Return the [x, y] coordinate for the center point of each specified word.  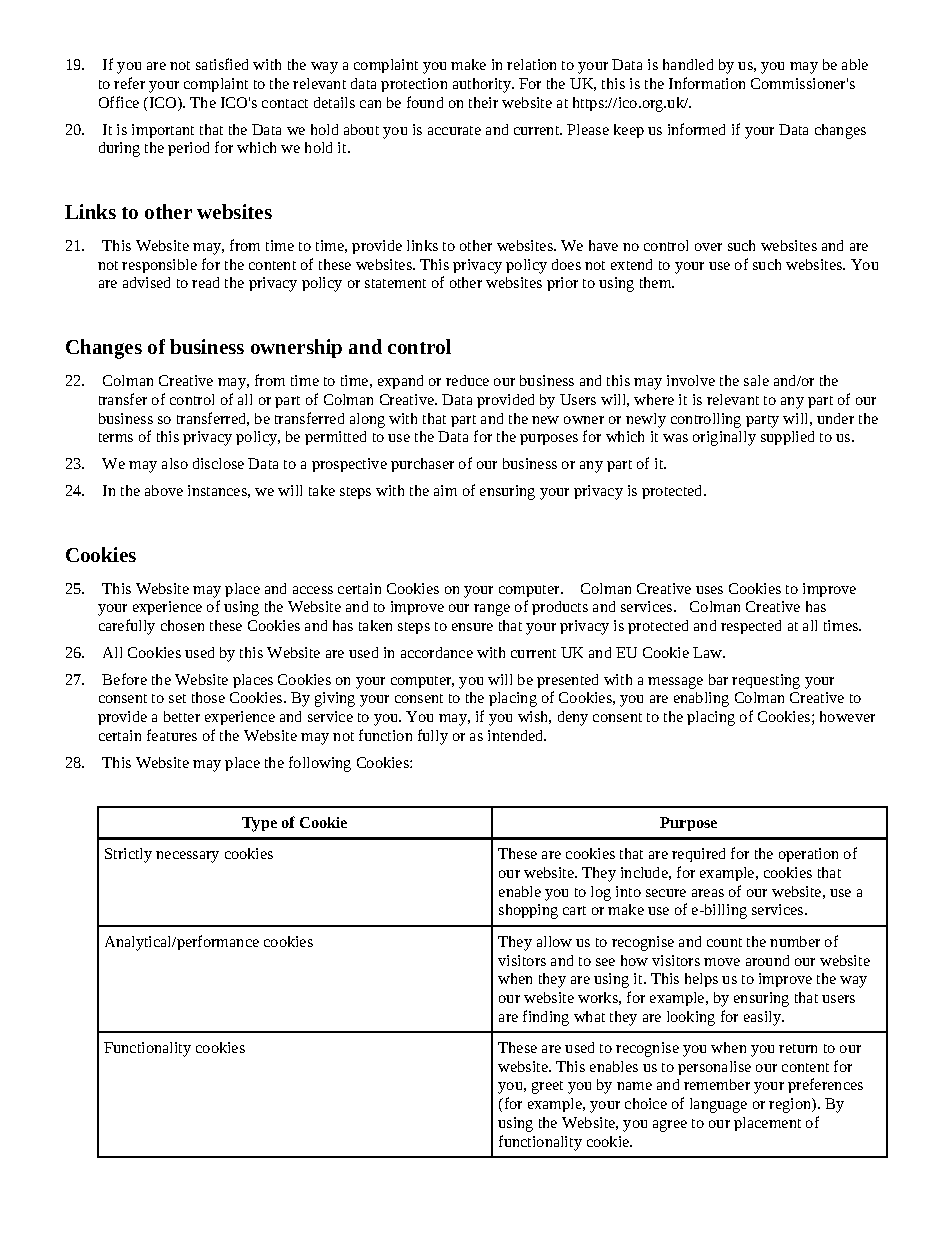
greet [547, 1087]
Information [707, 83]
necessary [187, 857]
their [483, 102]
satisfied [222, 64]
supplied [787, 438]
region [791, 1105]
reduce [467, 380]
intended [517, 735]
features [172, 735]
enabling [701, 699]
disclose [218, 463]
